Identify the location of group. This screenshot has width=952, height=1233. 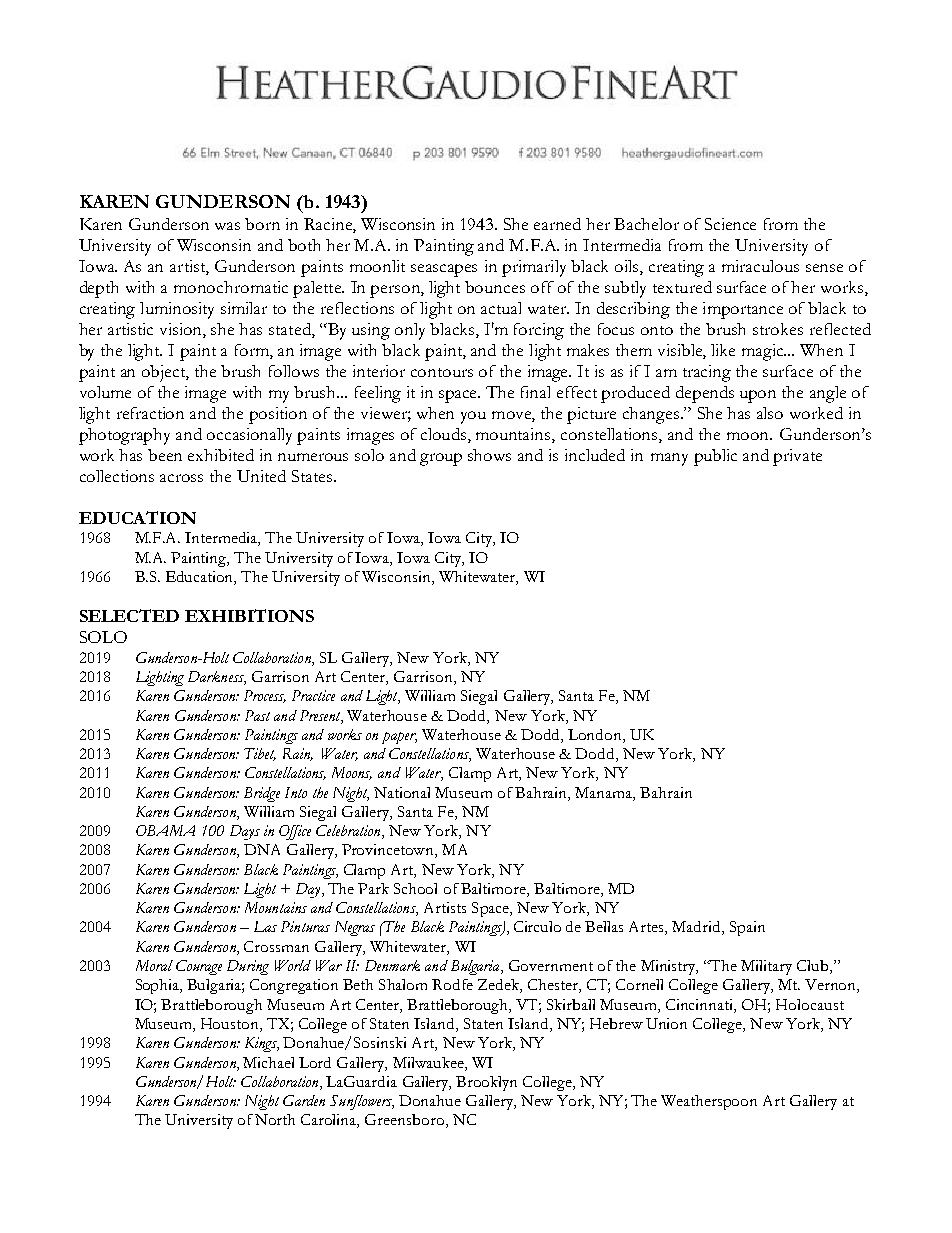
(441, 459).
